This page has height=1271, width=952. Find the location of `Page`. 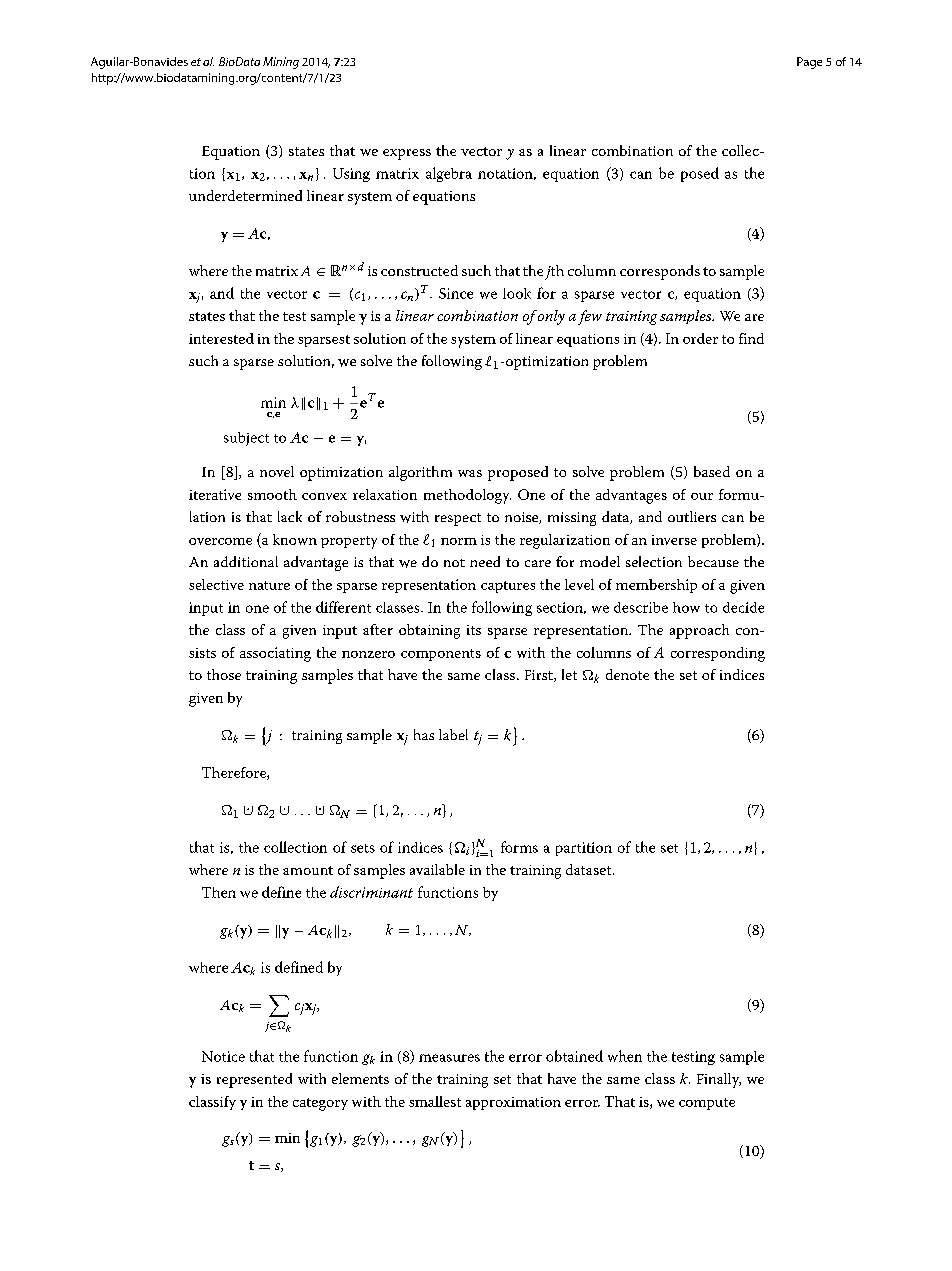

Page is located at coordinates (809, 63).
